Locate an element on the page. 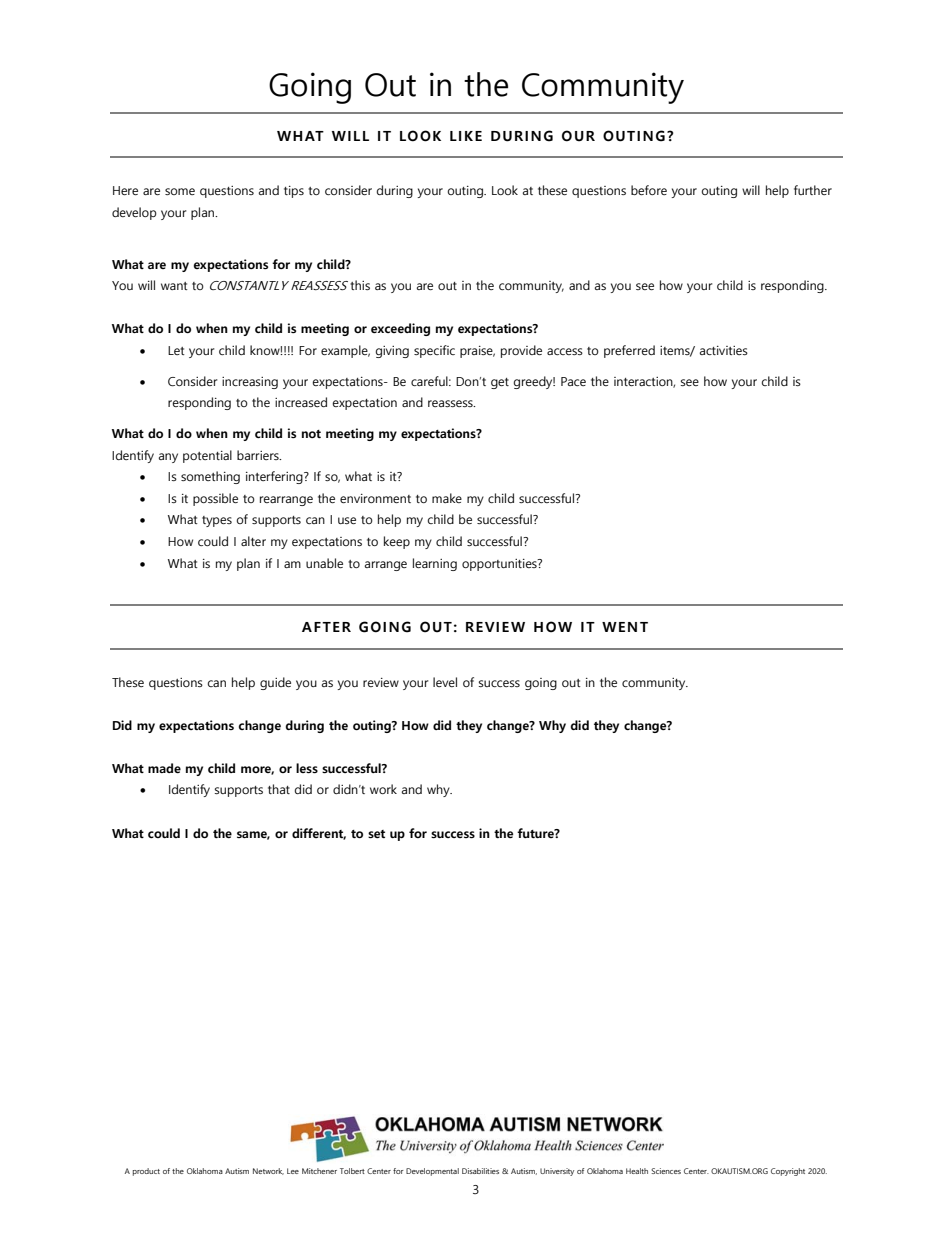  make is located at coordinates (447, 498).
